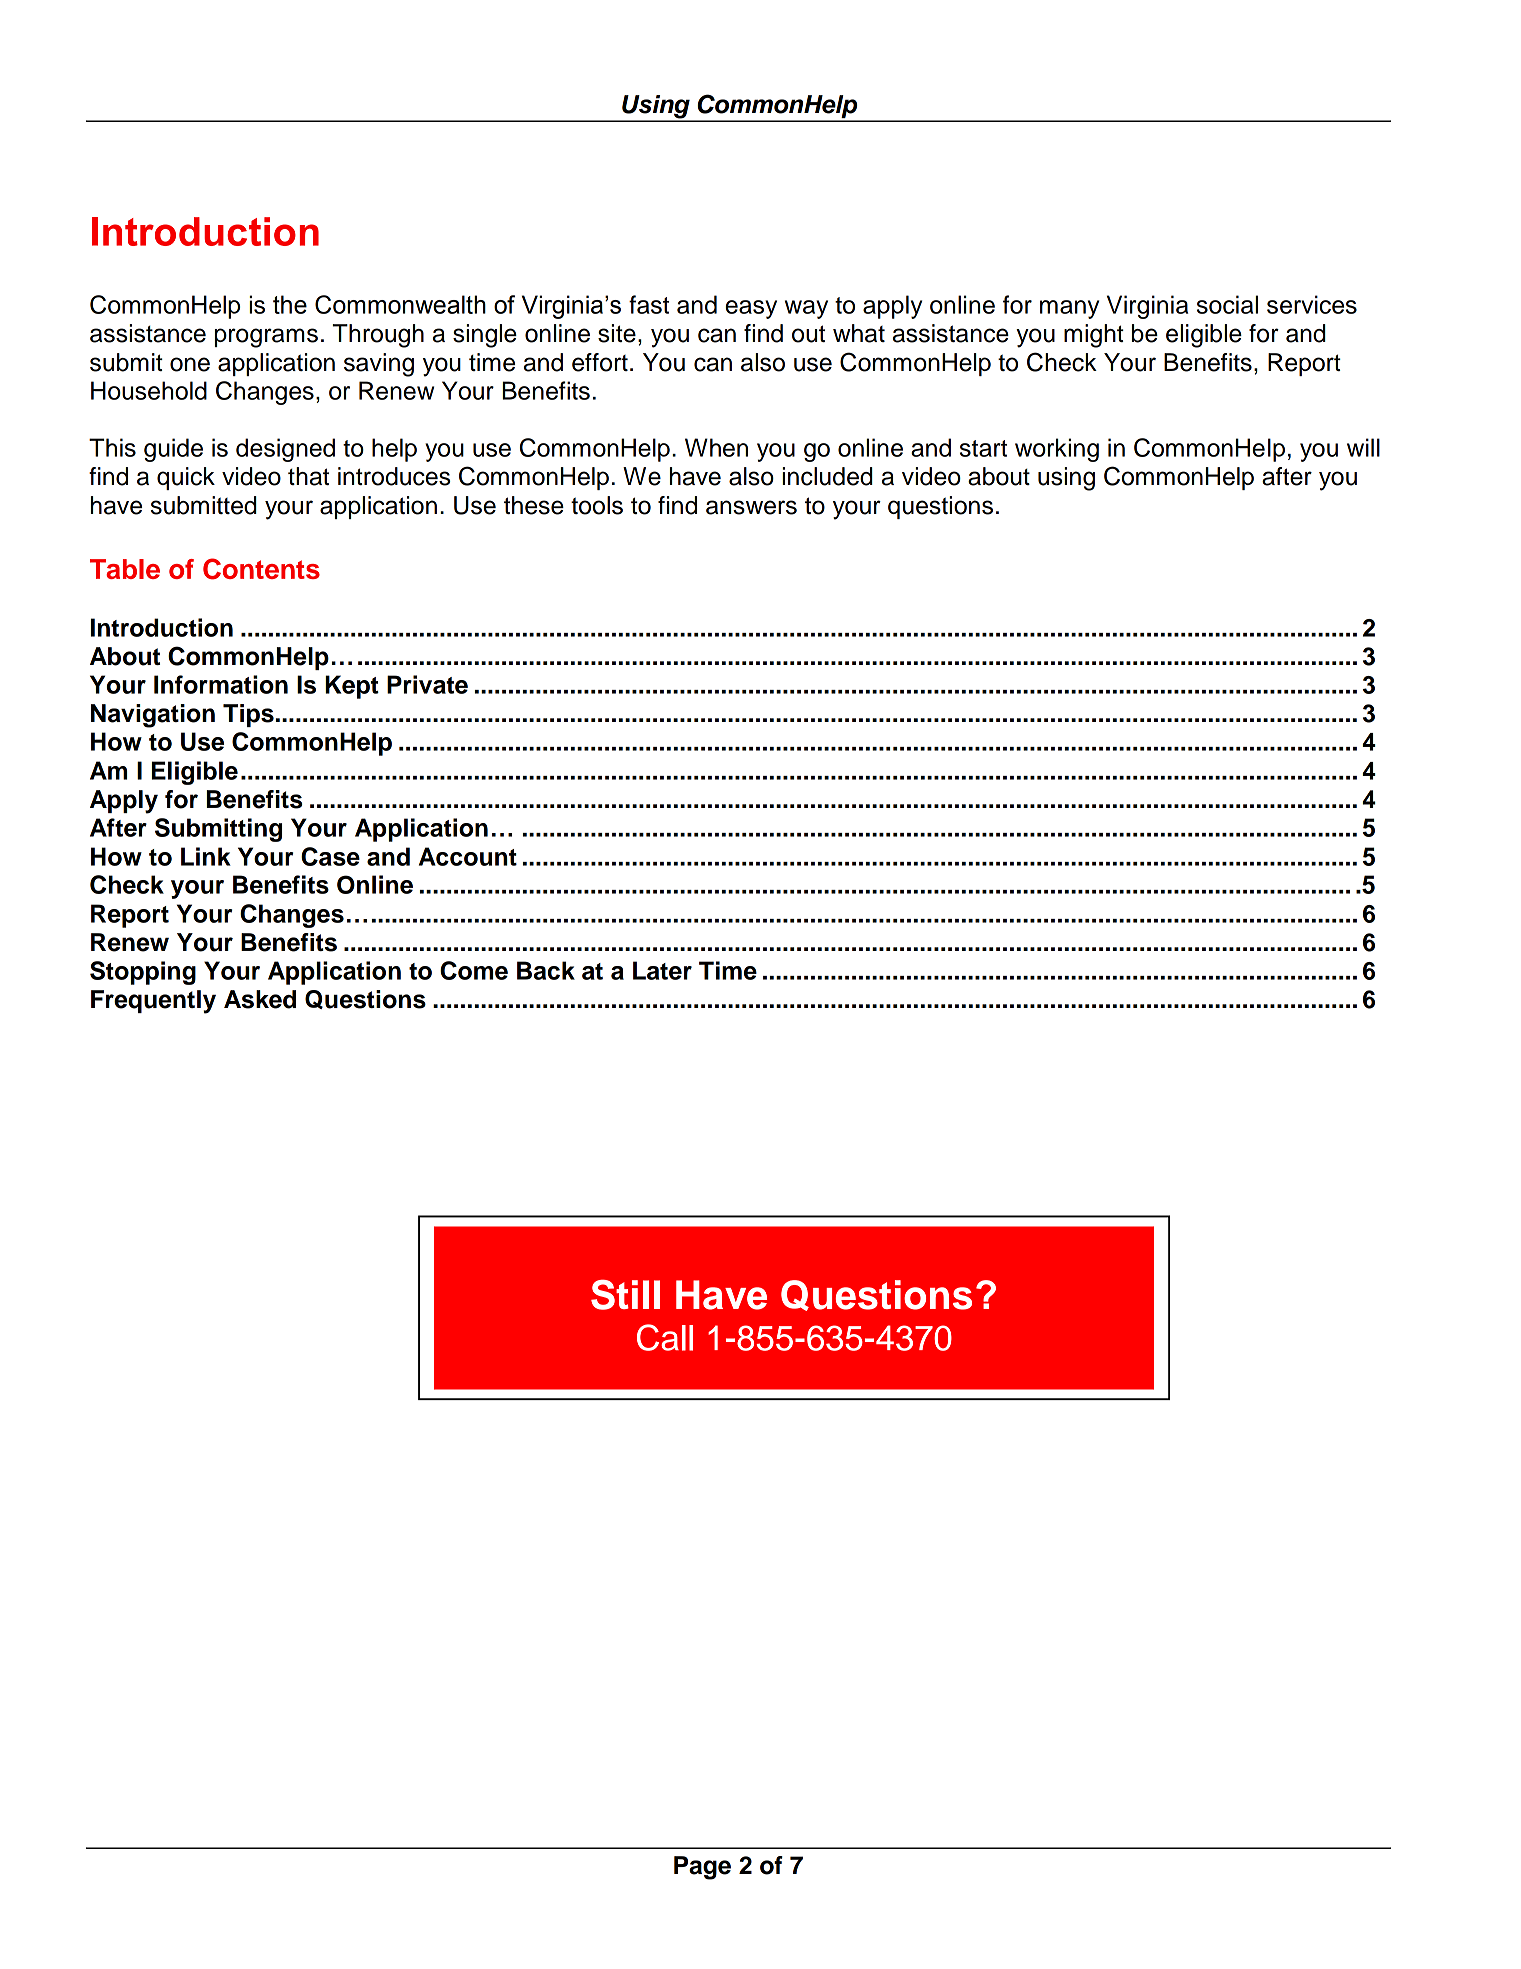 The width and height of the image is (1521, 1969). Describe the element at coordinates (1227, 304) in the image. I see `social` at that location.
